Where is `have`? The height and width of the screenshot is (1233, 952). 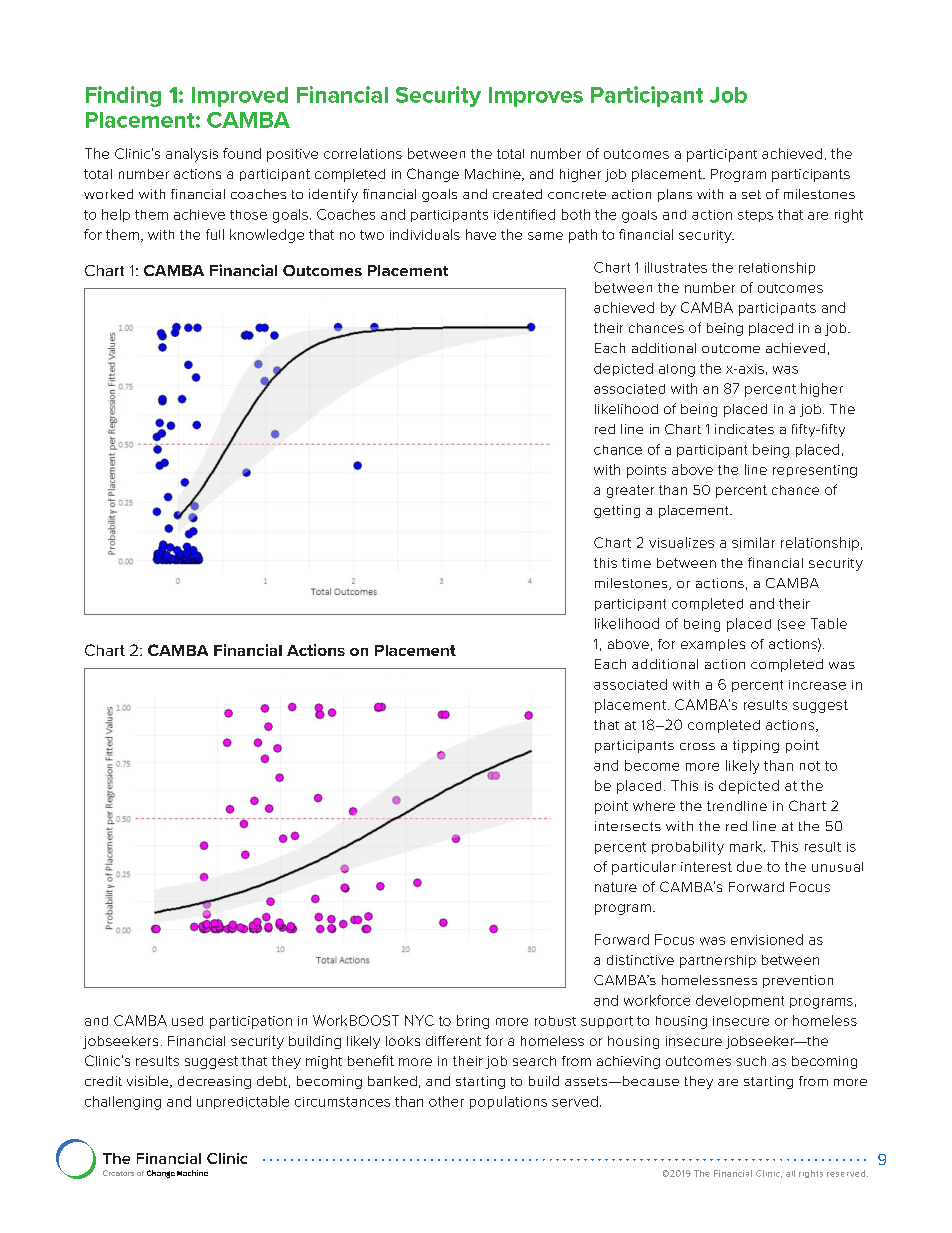
have is located at coordinates (481, 234).
